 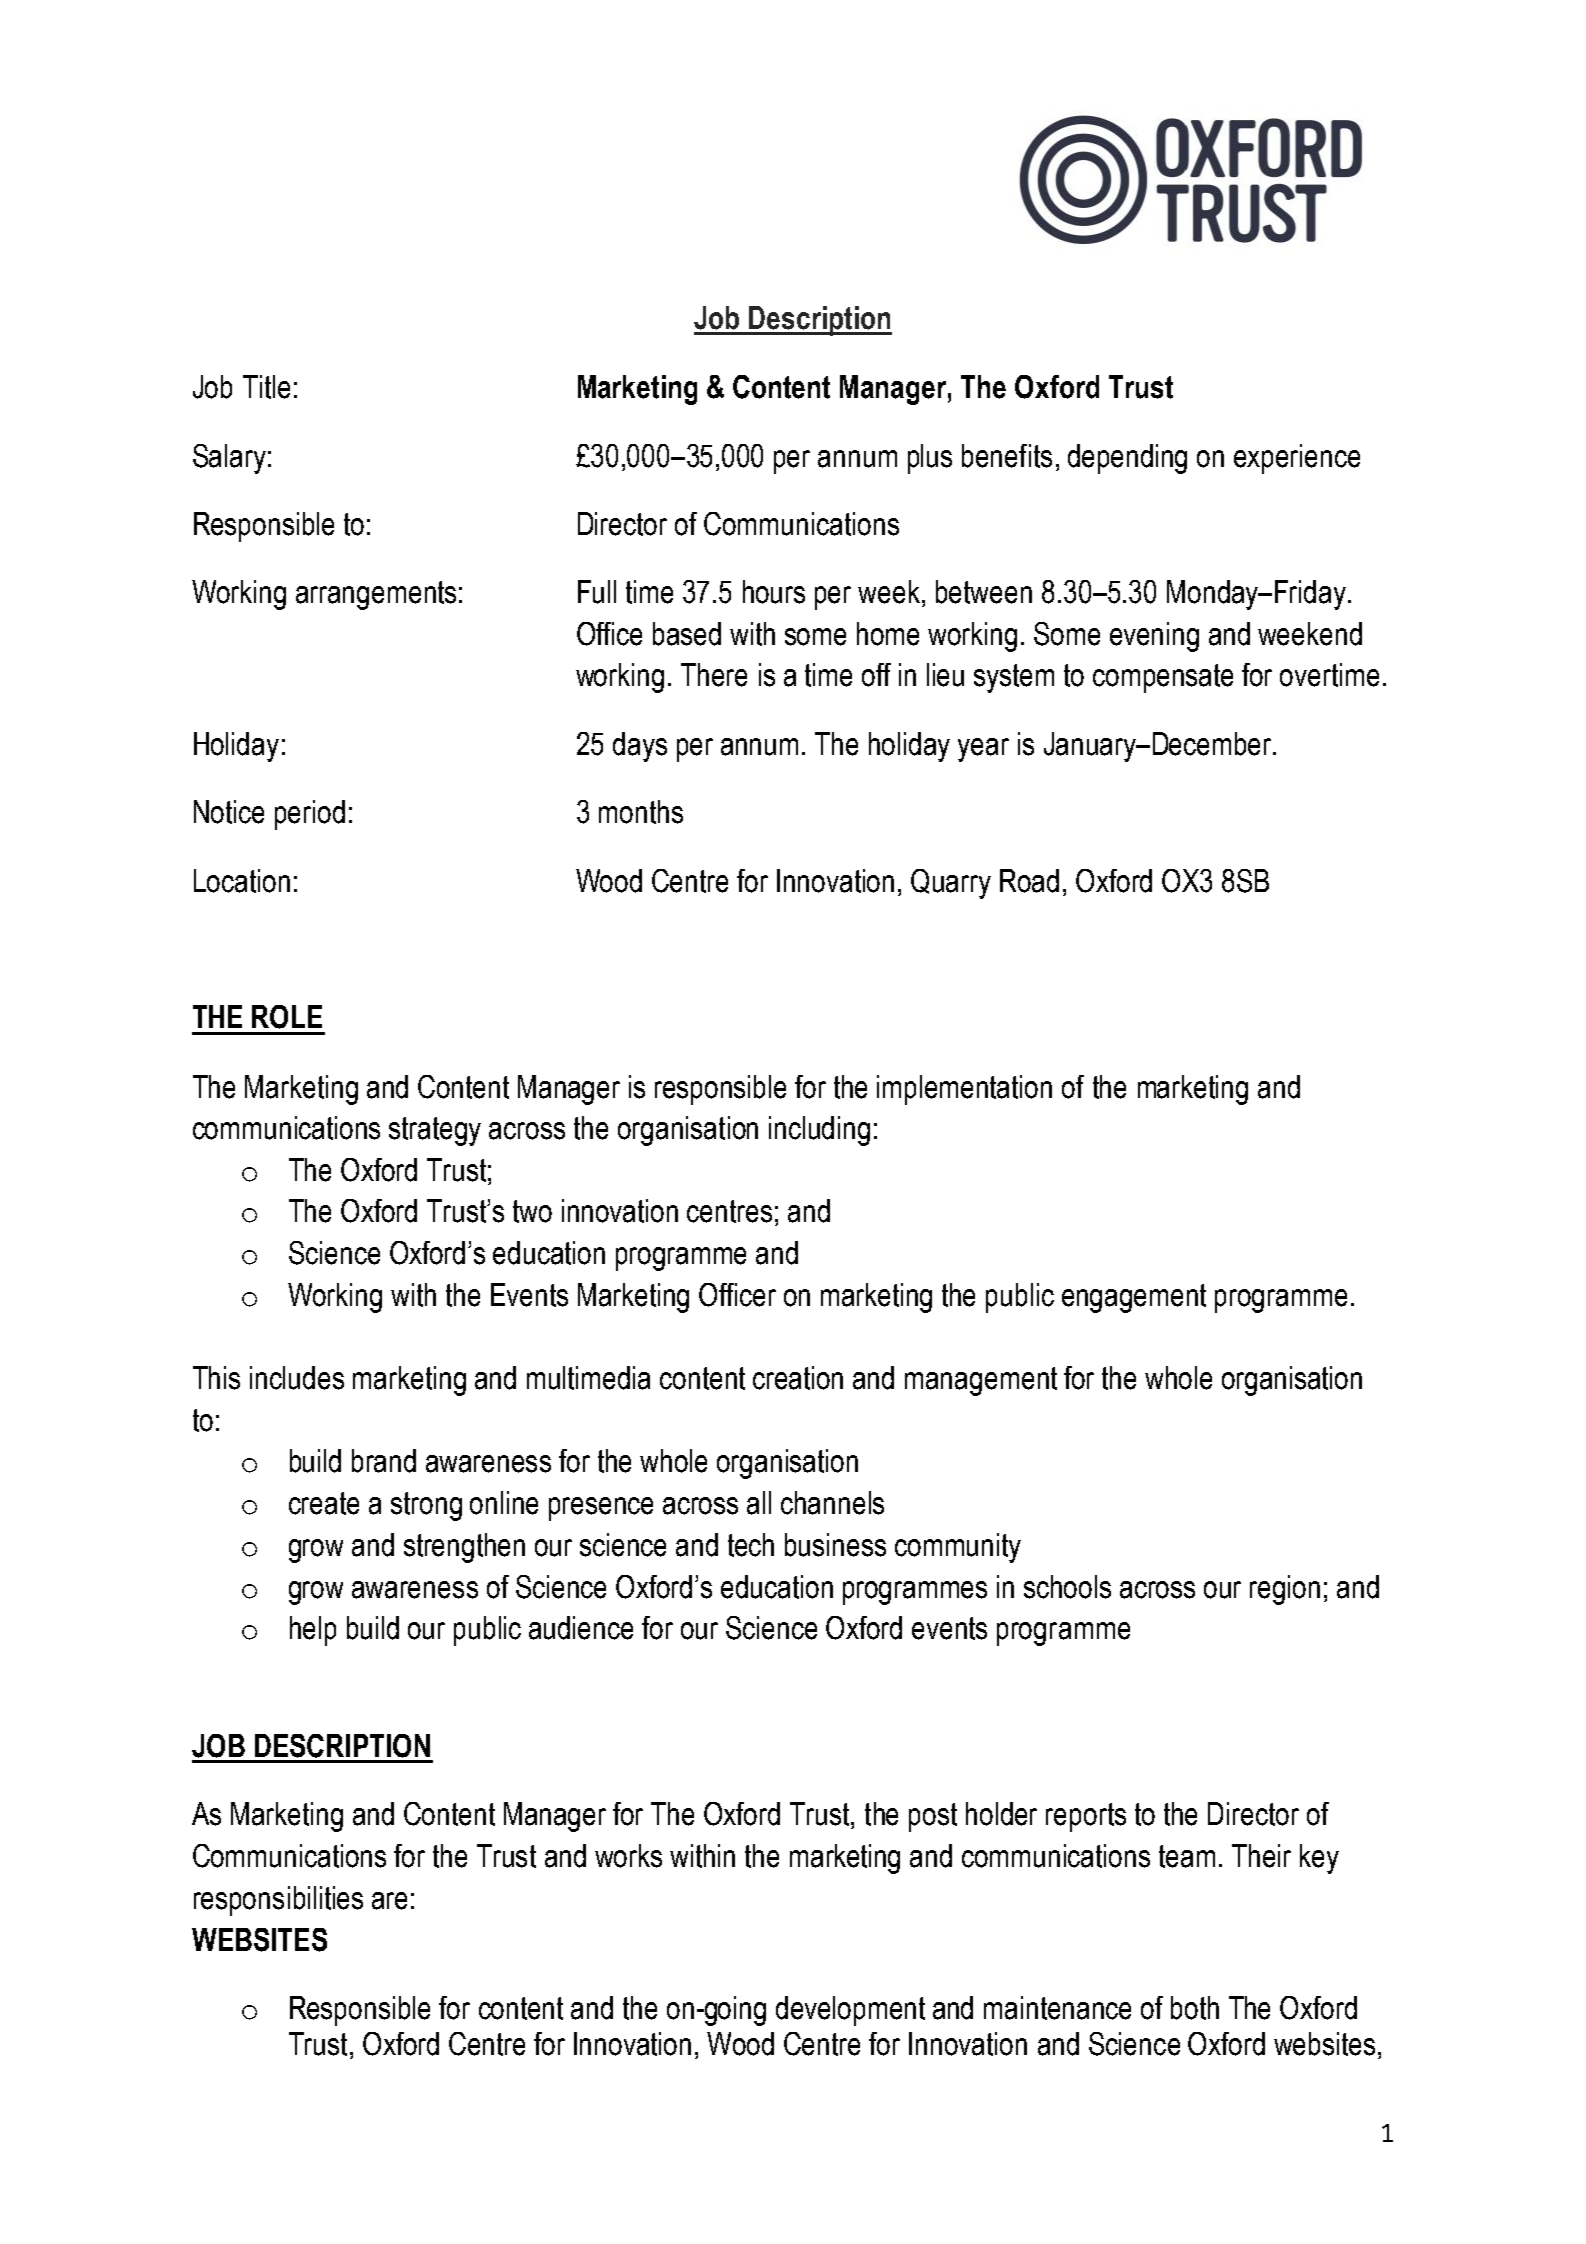 What do you see at coordinates (751, 1545) in the screenshot?
I see `tech` at bounding box center [751, 1545].
